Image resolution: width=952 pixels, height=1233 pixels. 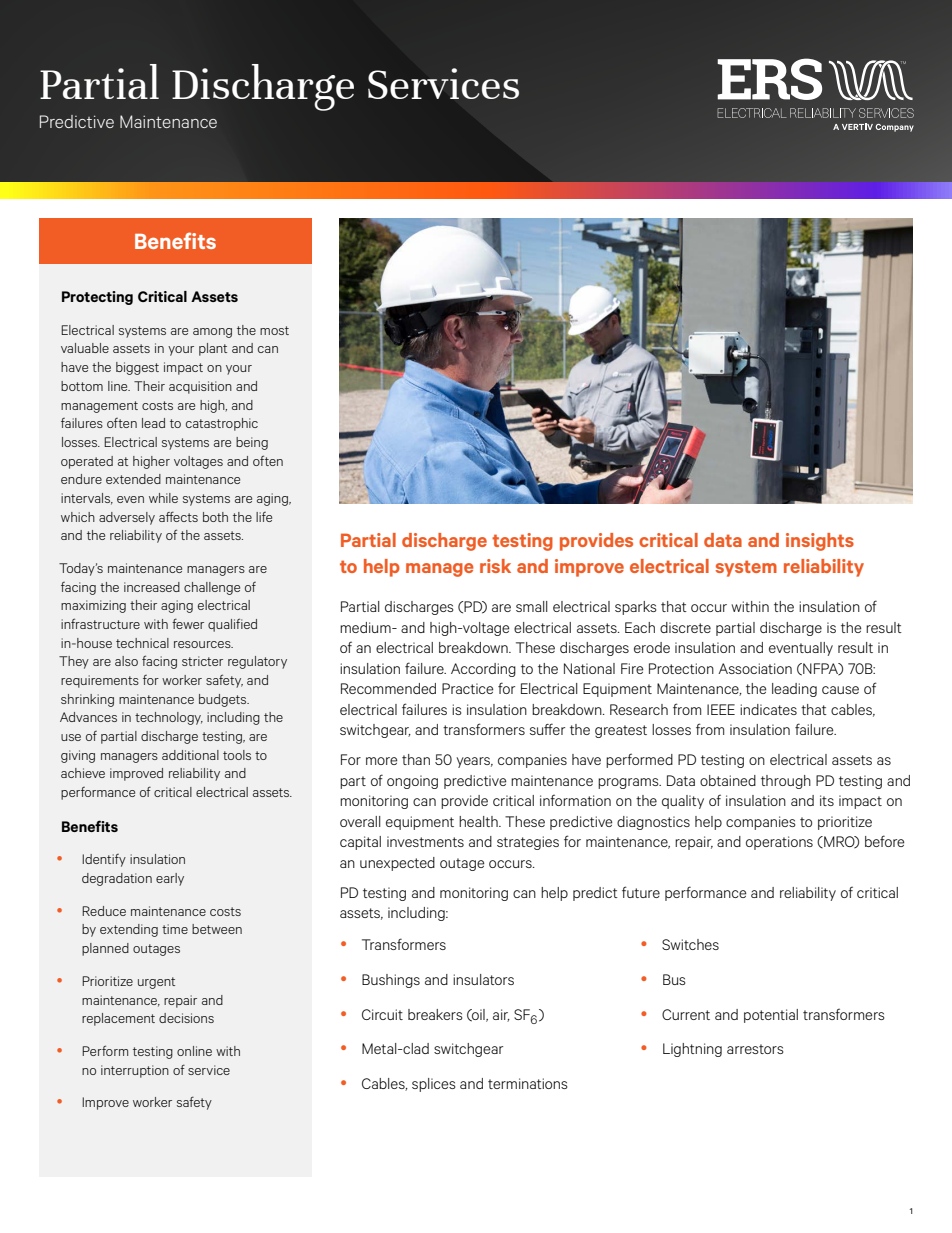 What do you see at coordinates (467, 688) in the screenshot?
I see `Practice` at bounding box center [467, 688].
